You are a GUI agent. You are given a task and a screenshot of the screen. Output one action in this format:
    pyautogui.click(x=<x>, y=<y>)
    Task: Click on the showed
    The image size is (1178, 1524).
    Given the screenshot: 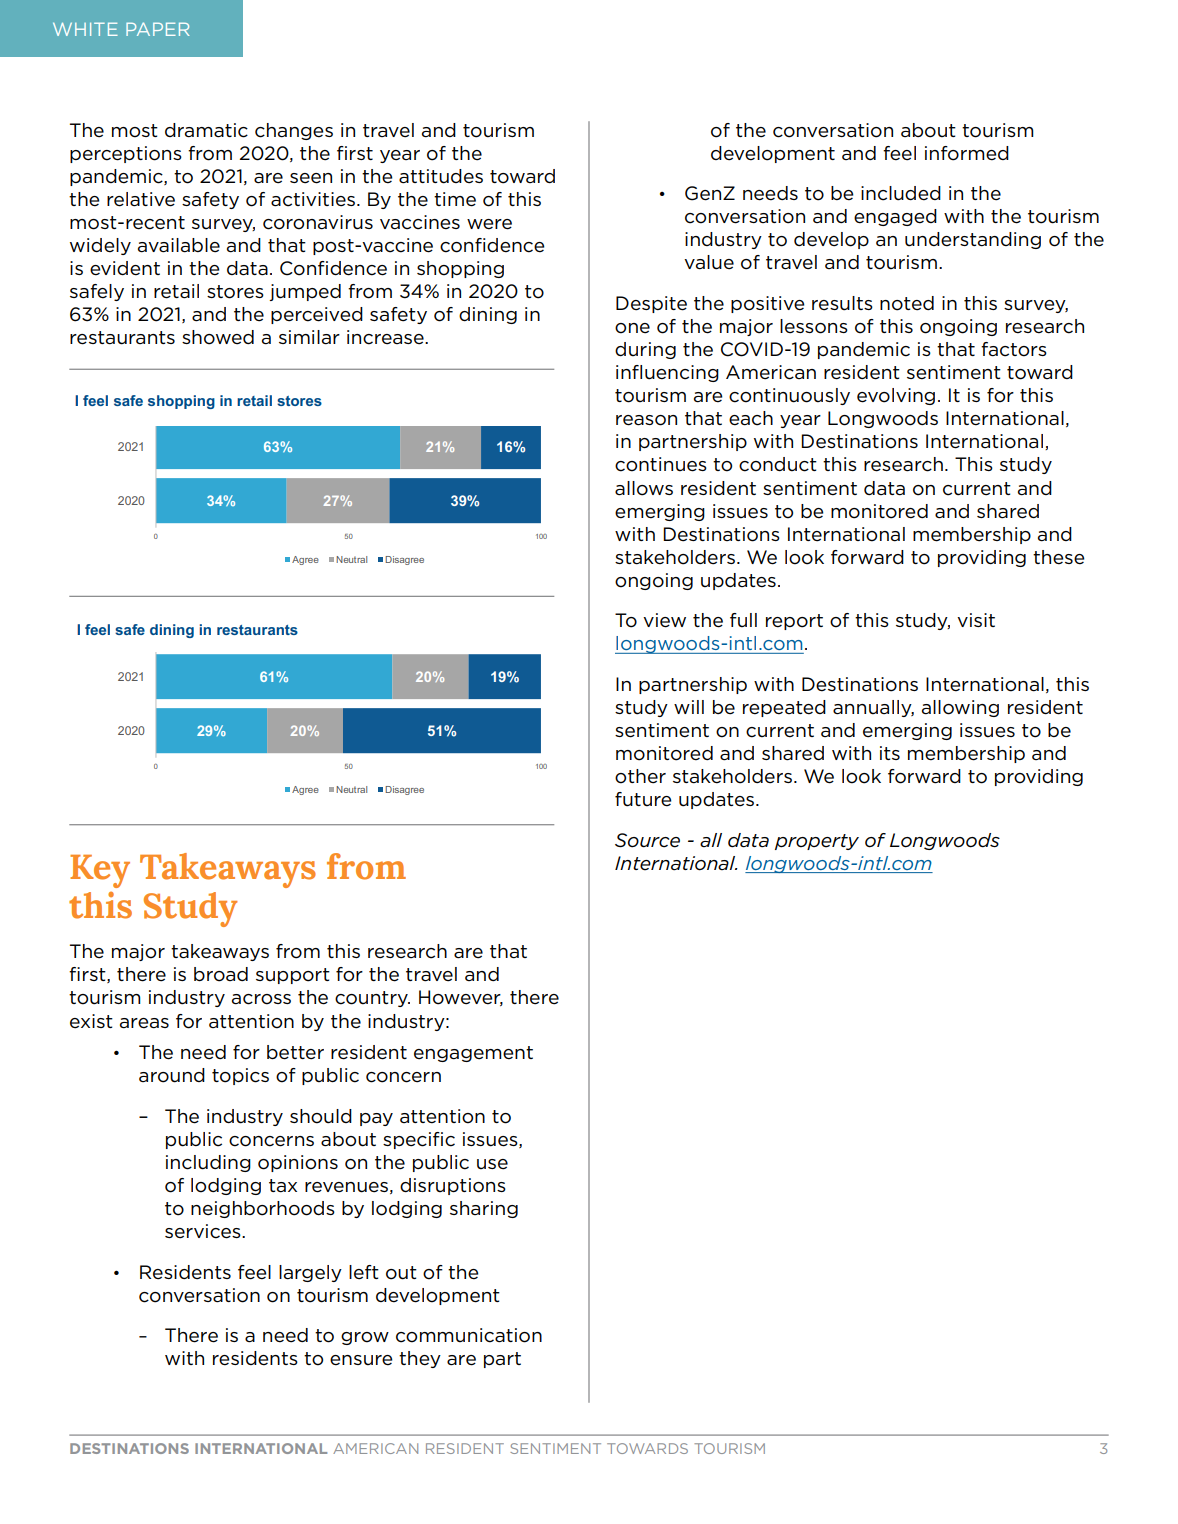 What is the action you would take?
    pyautogui.click(x=218, y=337)
